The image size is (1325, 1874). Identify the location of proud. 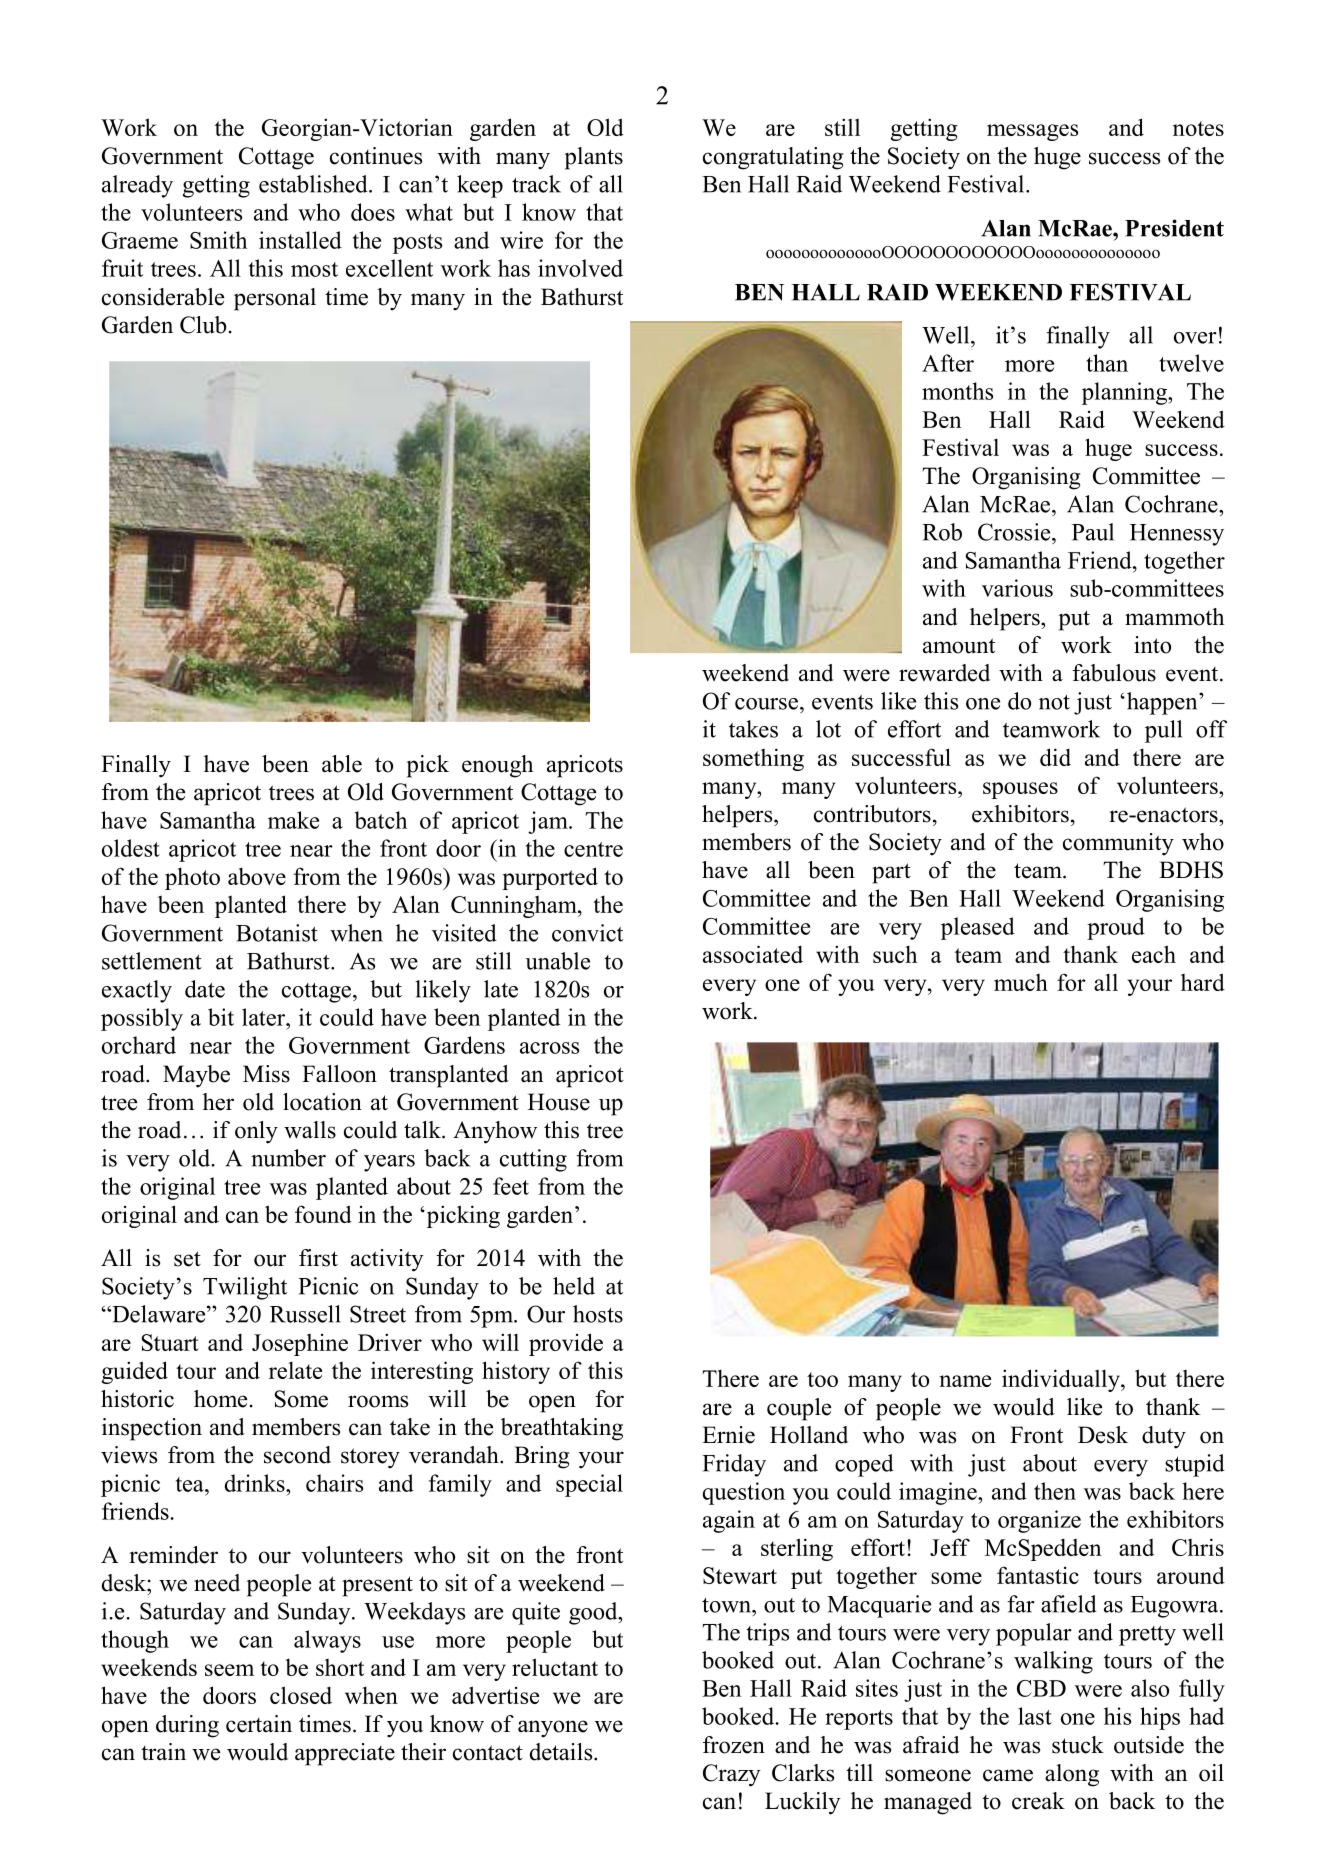
(1116, 928).
